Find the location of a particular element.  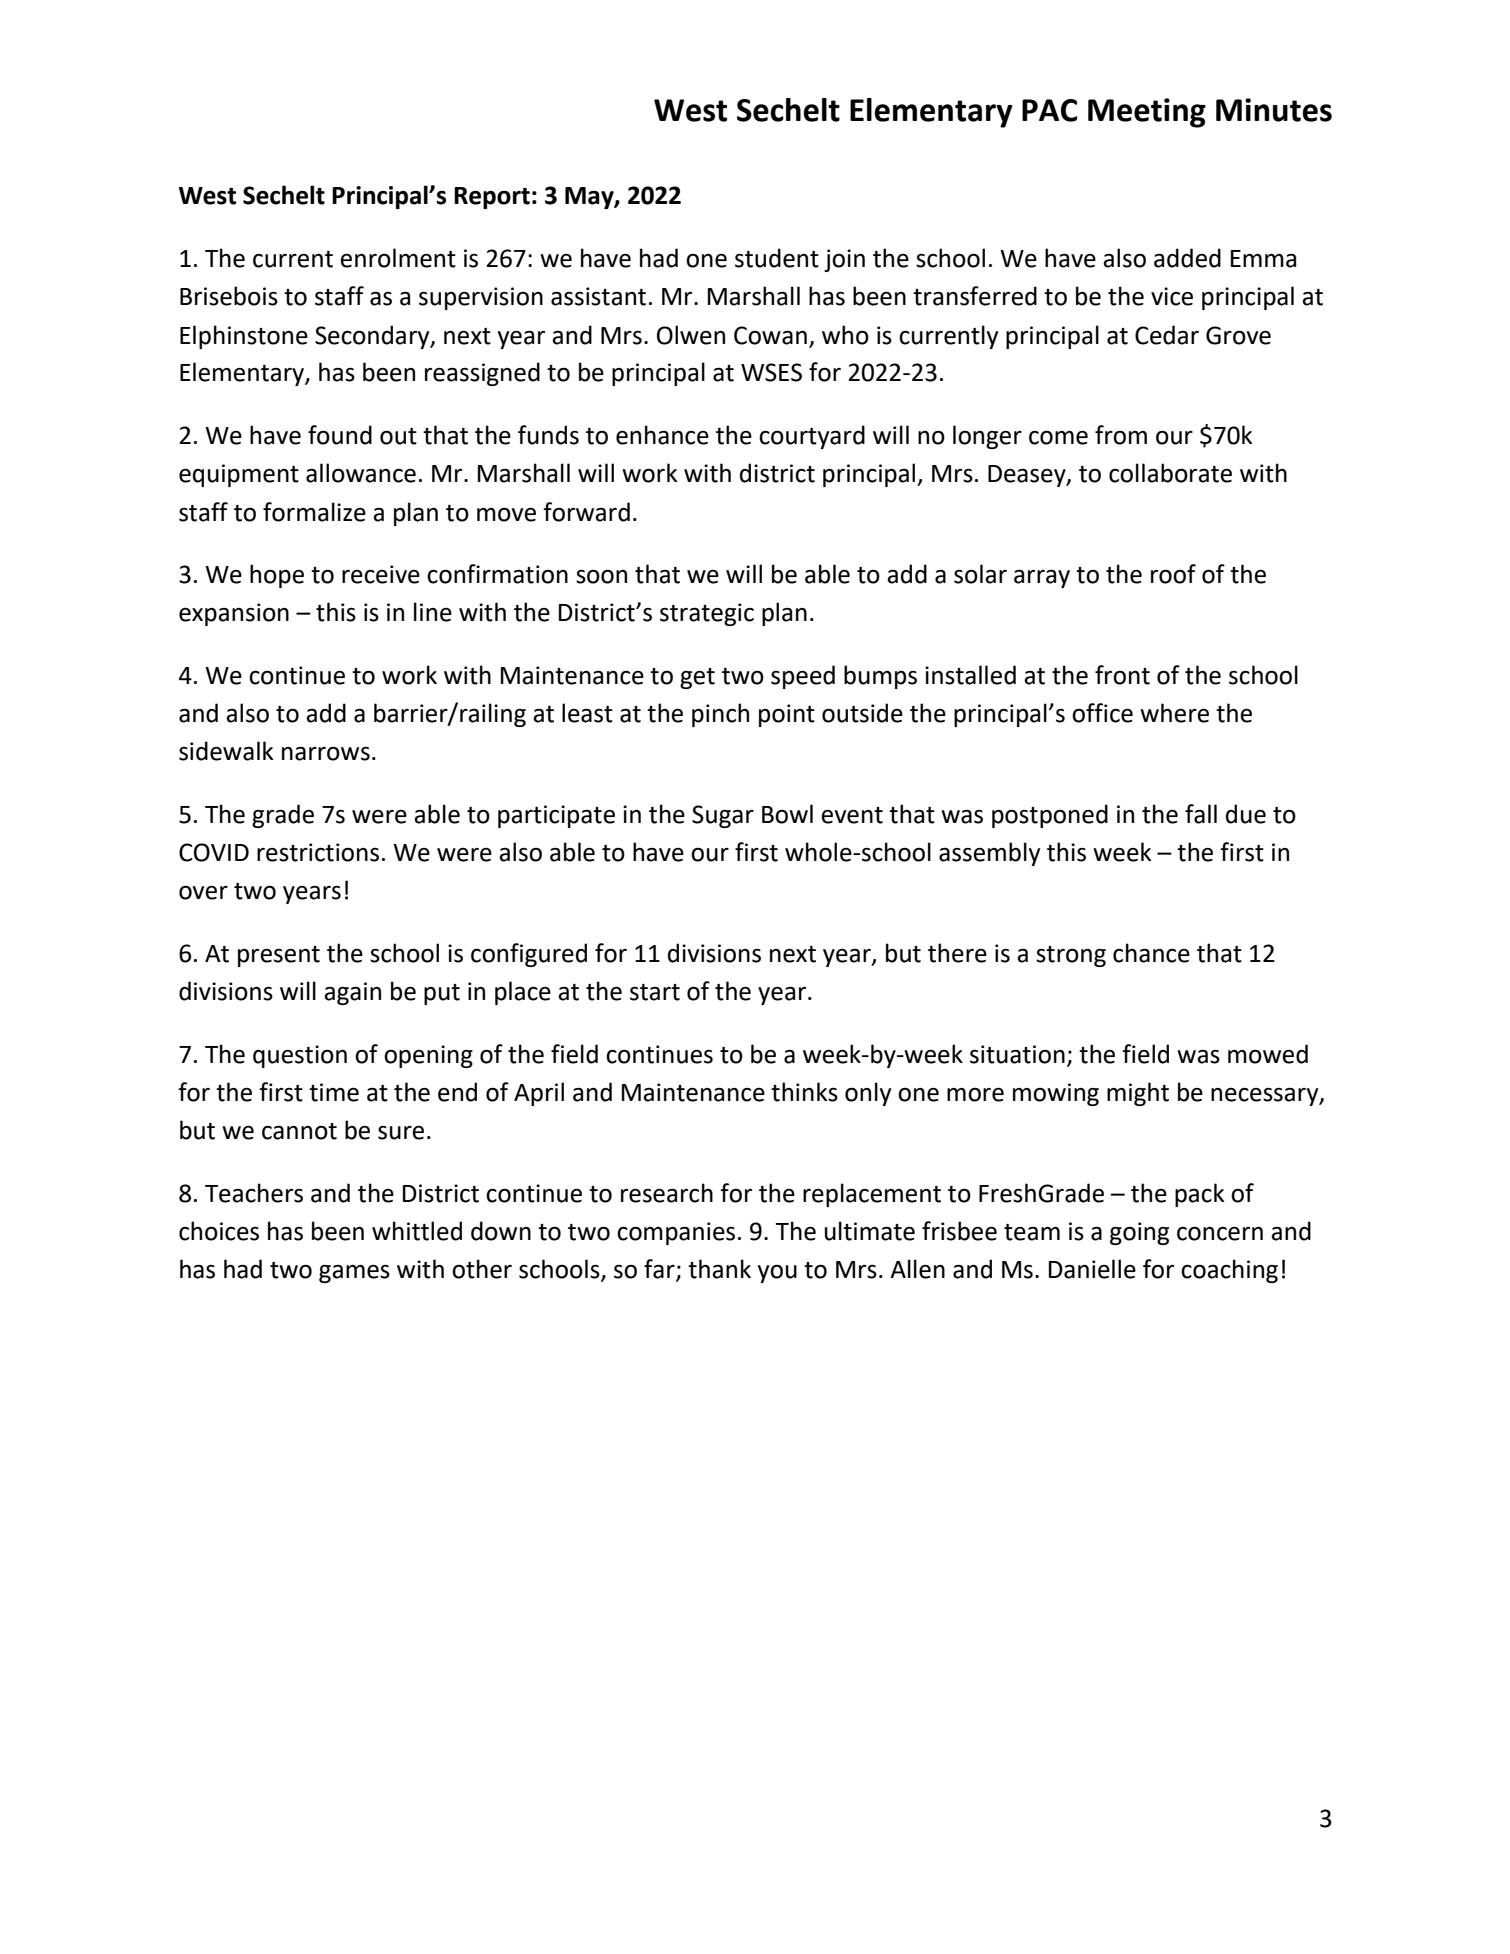

again is located at coordinates (352, 993).
